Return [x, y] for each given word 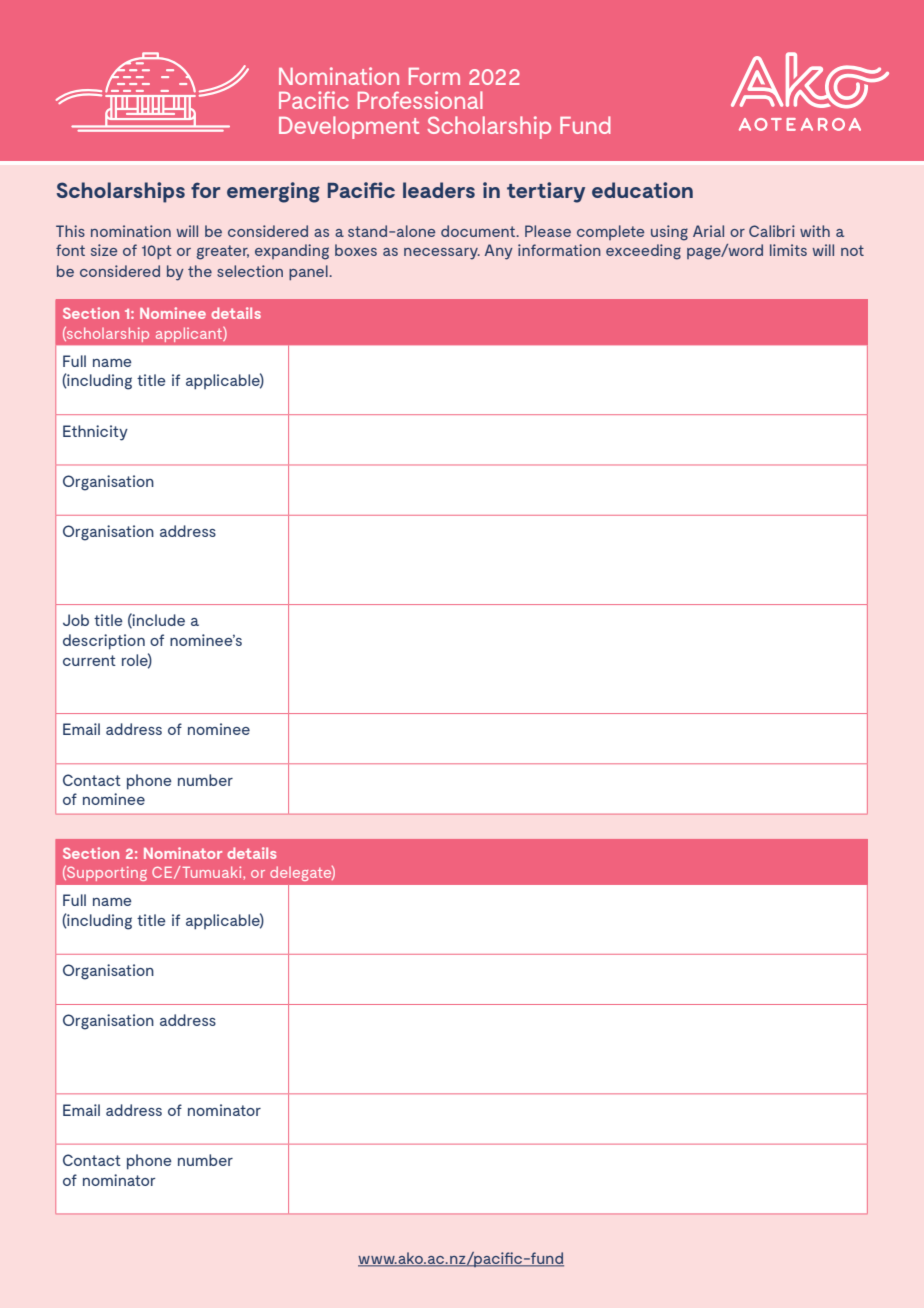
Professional [420, 100]
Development [349, 127]
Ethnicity [95, 433]
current [89, 660]
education [642, 190]
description [104, 642]
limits [788, 250]
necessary [442, 254]
